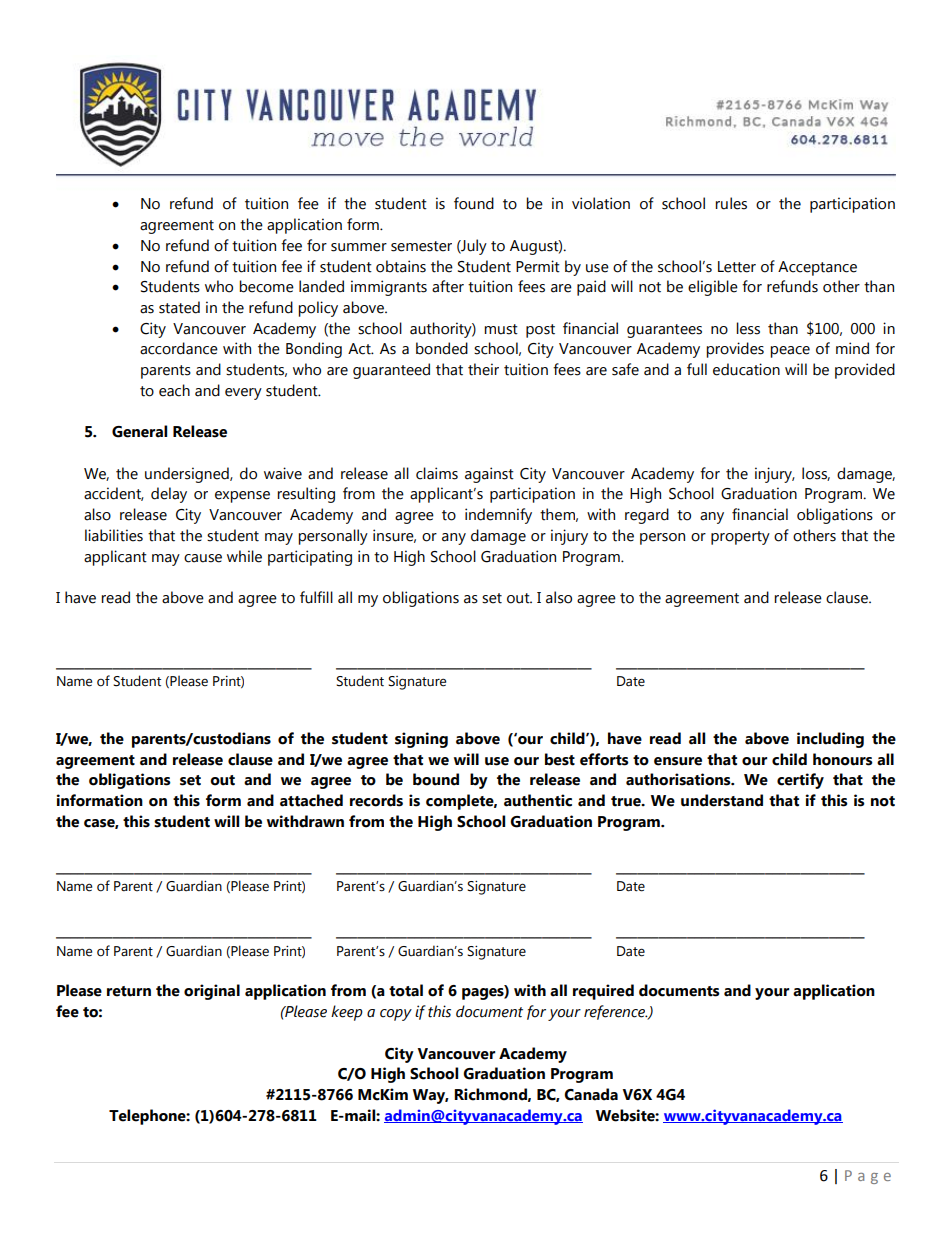 This document has height=1233, width=952. What do you see at coordinates (266, 286) in the document?
I see `become` at bounding box center [266, 286].
